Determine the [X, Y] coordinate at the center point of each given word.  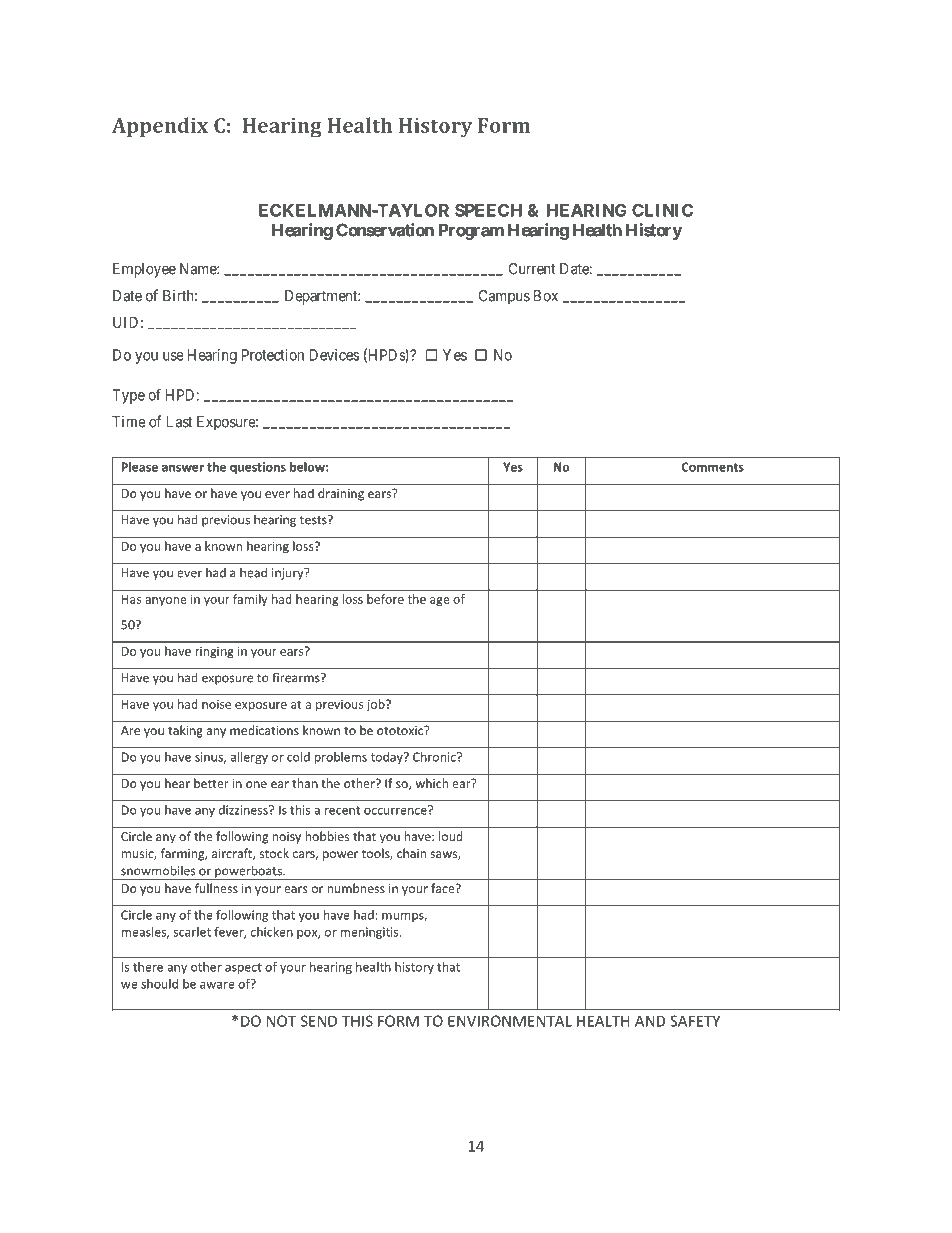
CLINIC [662, 210]
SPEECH [488, 210]
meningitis [370, 933]
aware [217, 985]
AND [650, 1021]
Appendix [160, 127]
